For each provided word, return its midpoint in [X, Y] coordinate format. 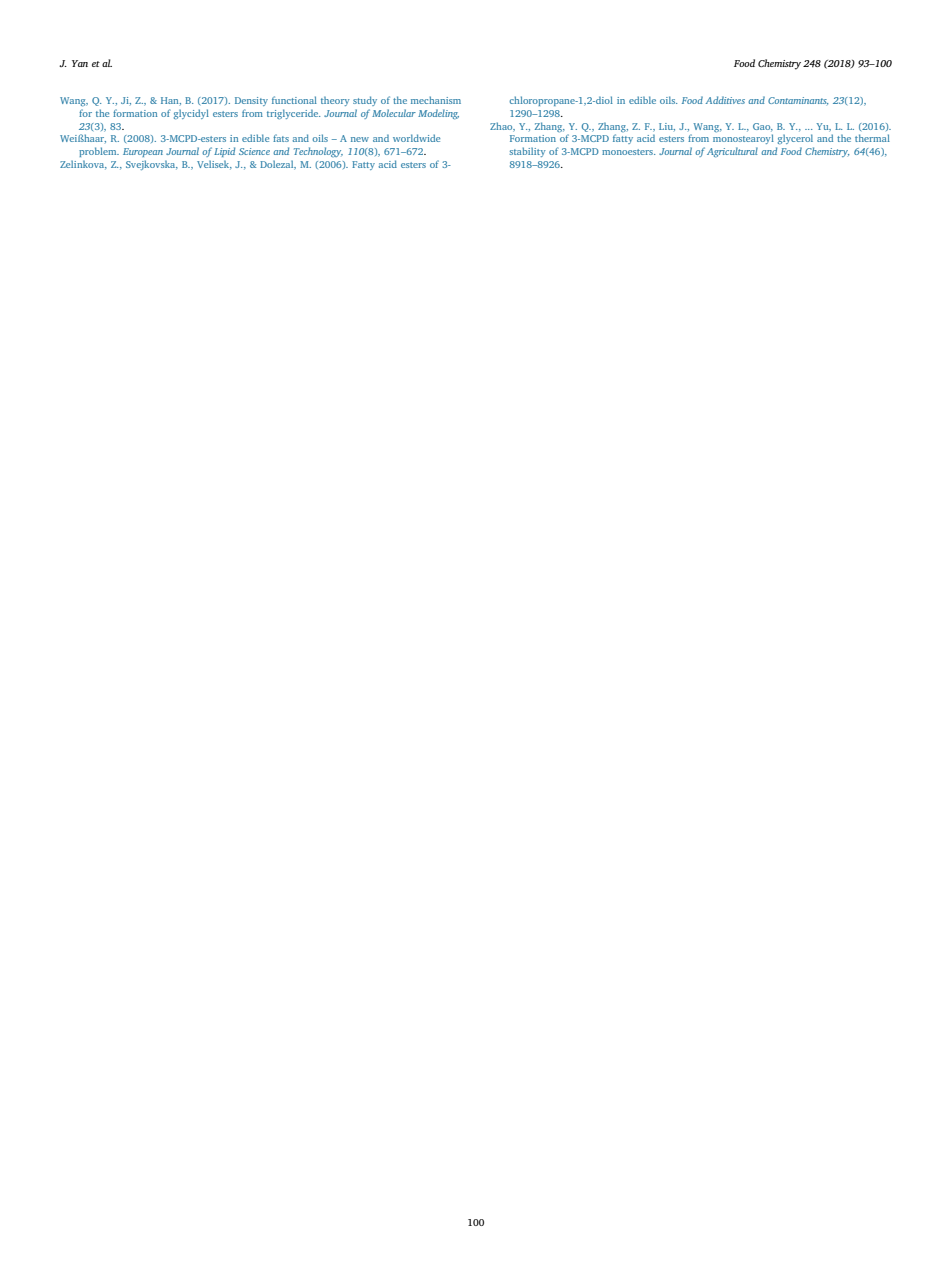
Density [251, 101]
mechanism [436, 100]
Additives [725, 100]
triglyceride [293, 114]
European [143, 152]
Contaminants [798, 101]
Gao [763, 127]
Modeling [438, 114]
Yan [80, 63]
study [365, 101]
